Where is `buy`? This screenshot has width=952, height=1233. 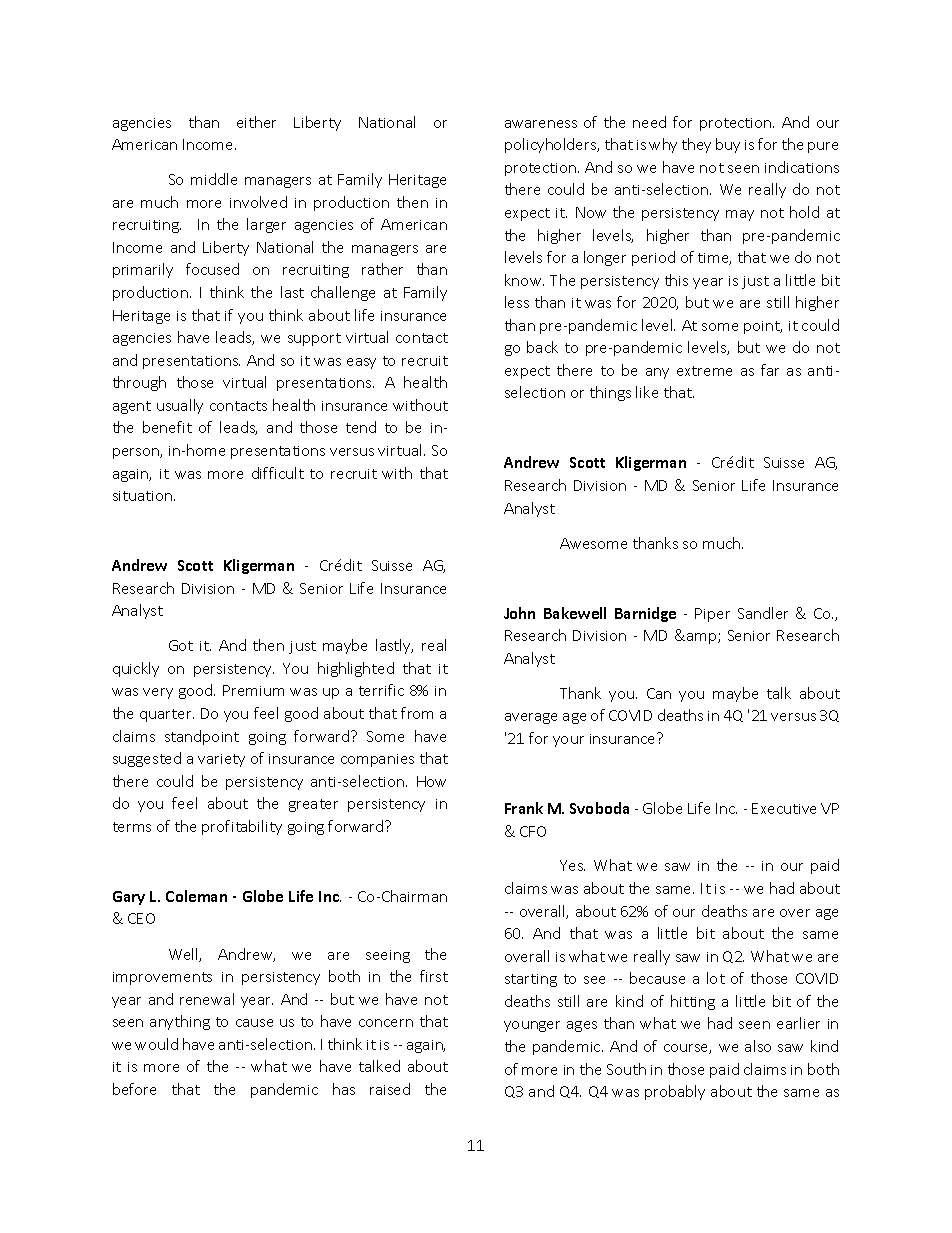 buy is located at coordinates (728, 145).
